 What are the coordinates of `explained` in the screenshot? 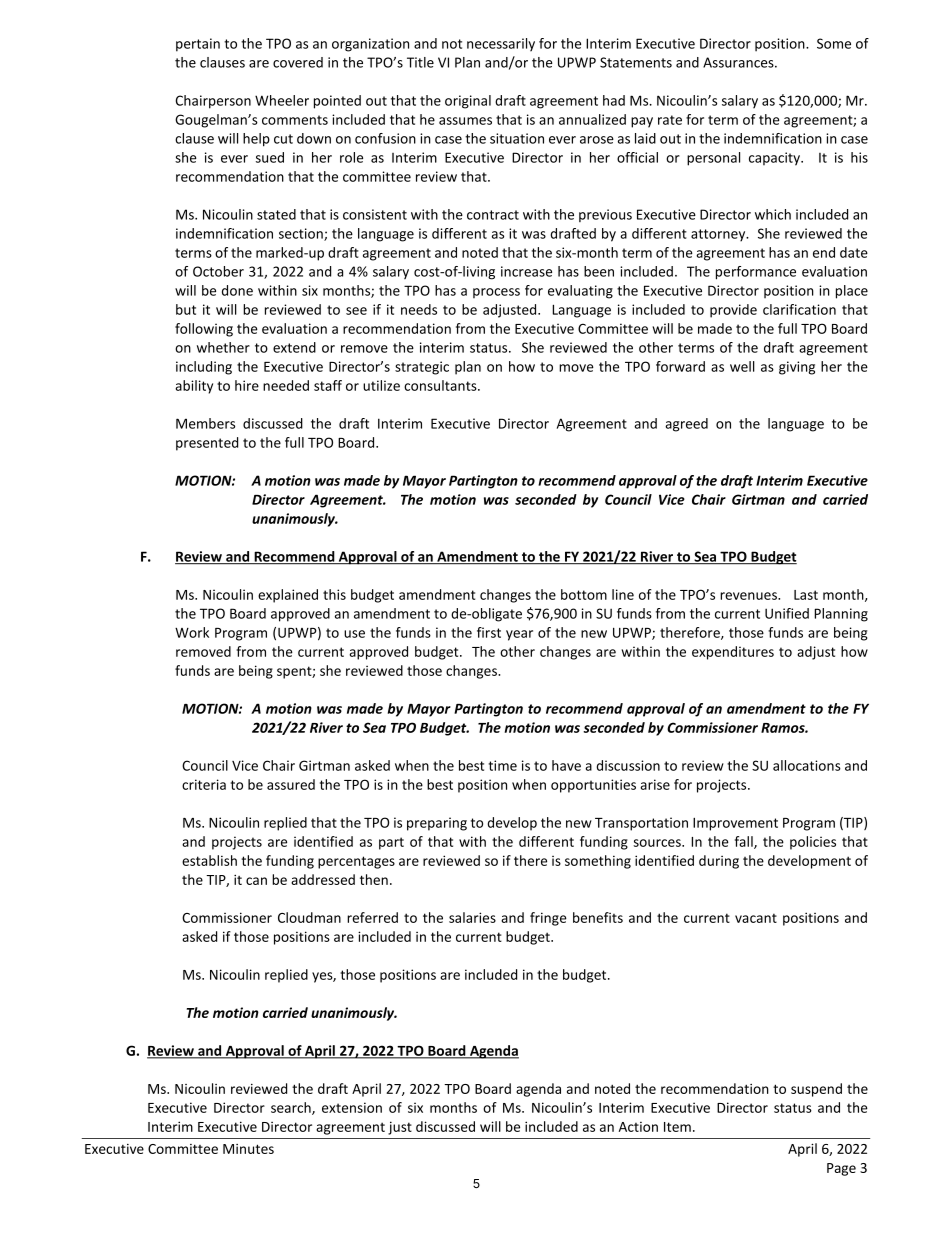 It's located at (288, 596).
